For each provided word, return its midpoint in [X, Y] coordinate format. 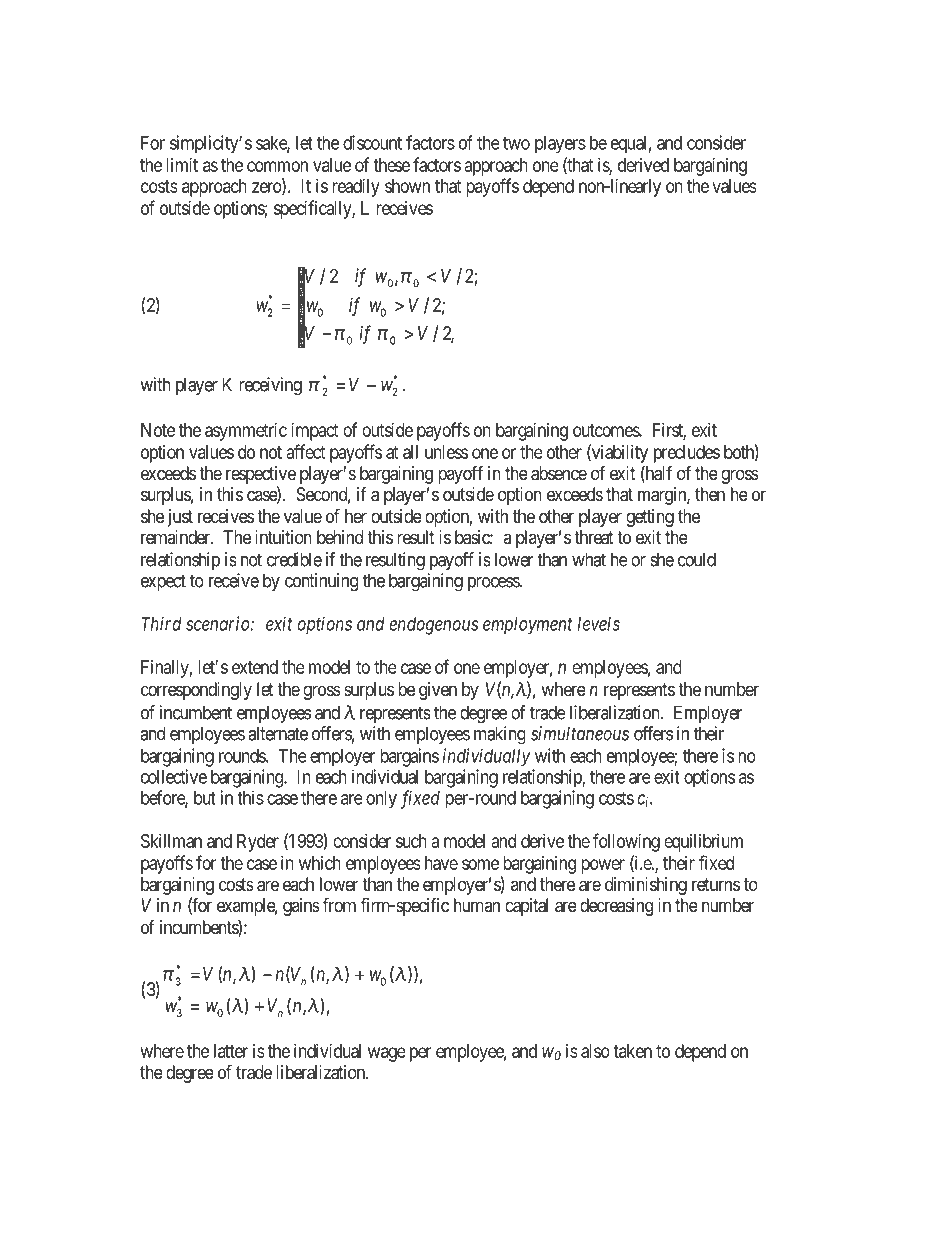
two [516, 143]
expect [163, 582]
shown [407, 186]
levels [599, 624]
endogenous [433, 626]
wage [387, 1054]
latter [231, 1051]
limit [182, 165]
